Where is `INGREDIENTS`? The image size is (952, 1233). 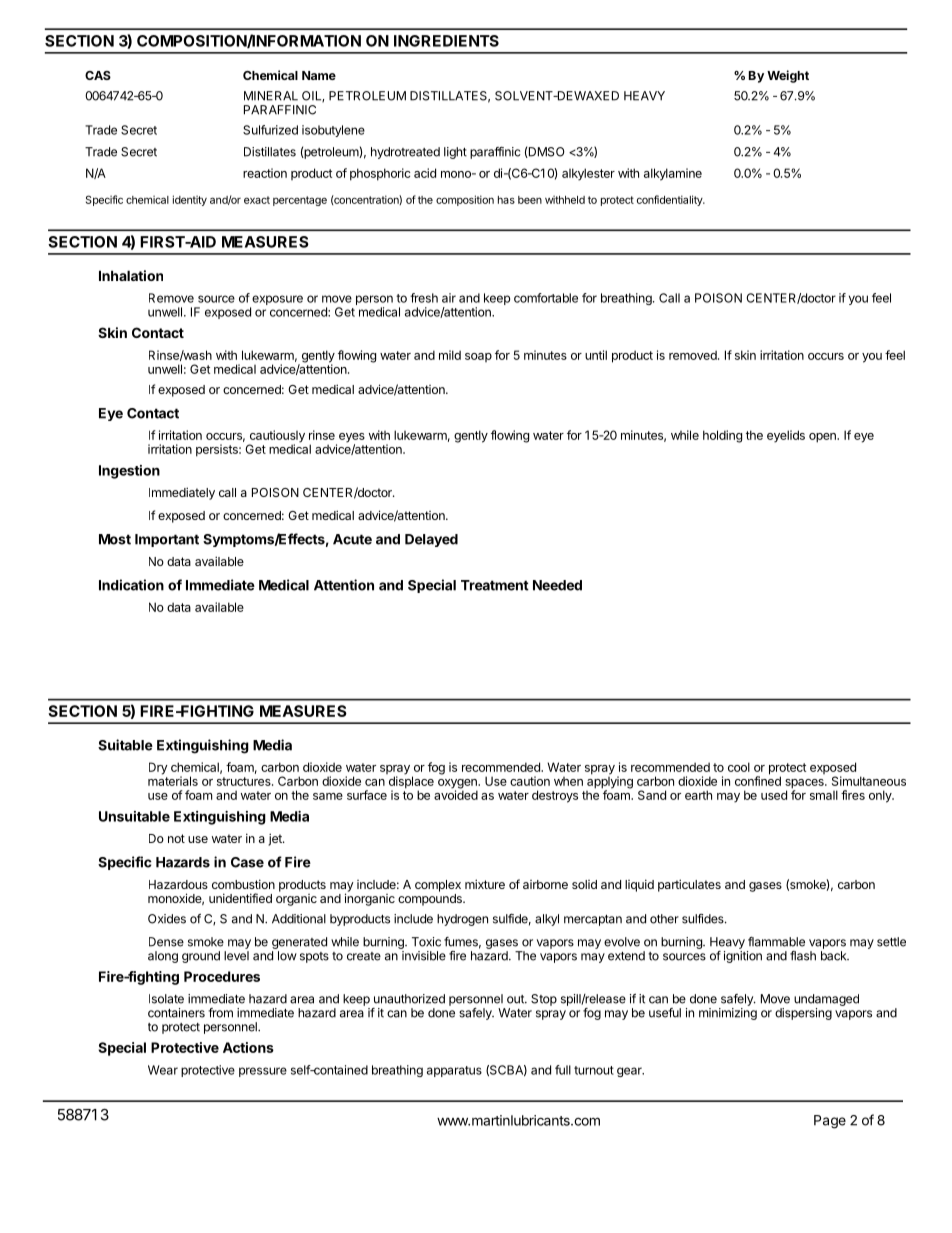
INGREDIENTS is located at coordinates (446, 41).
